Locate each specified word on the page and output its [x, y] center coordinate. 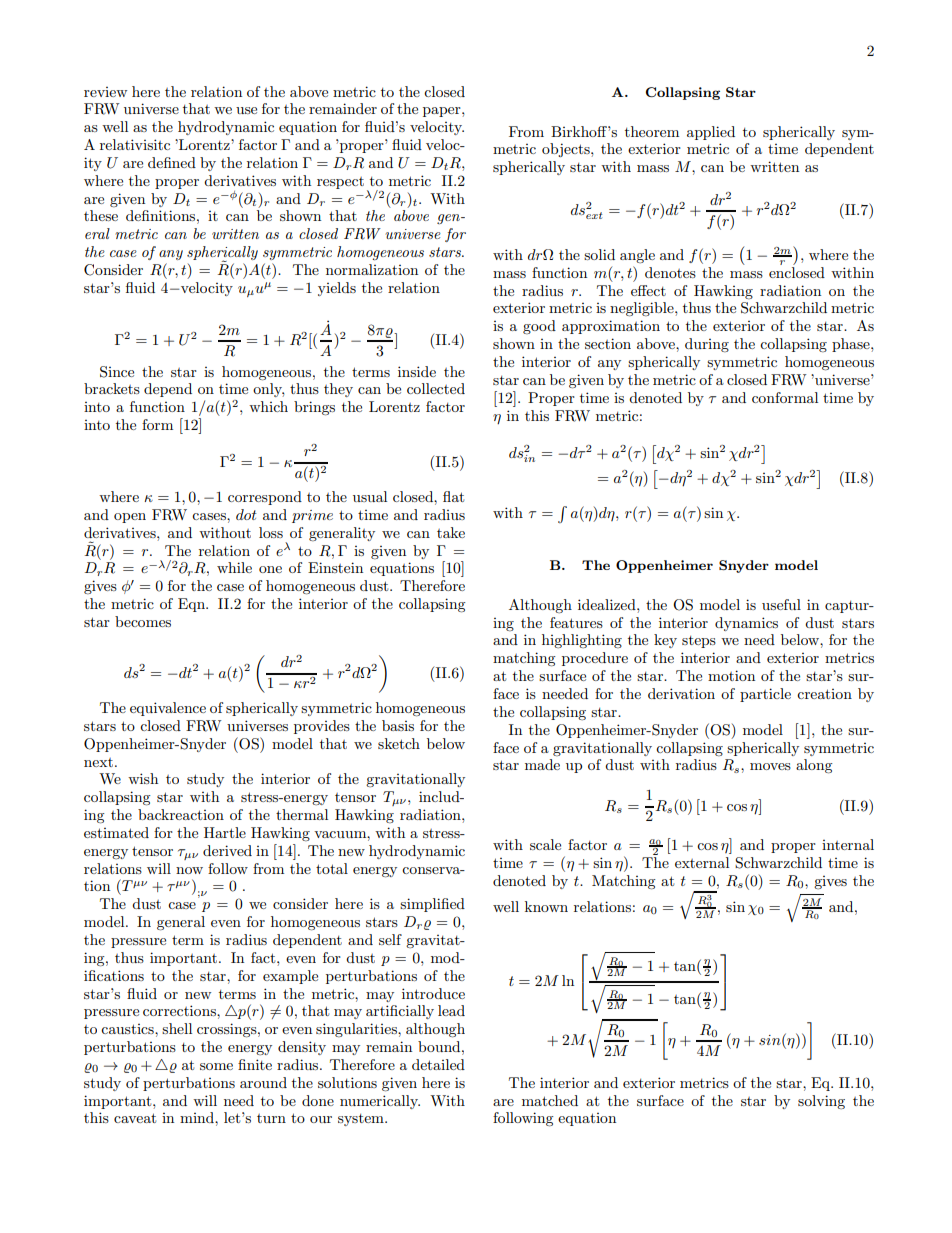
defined [172, 162]
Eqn [193, 605]
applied [711, 133]
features [576, 622]
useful [781, 604]
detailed [438, 1064]
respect [340, 183]
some [216, 1066]
